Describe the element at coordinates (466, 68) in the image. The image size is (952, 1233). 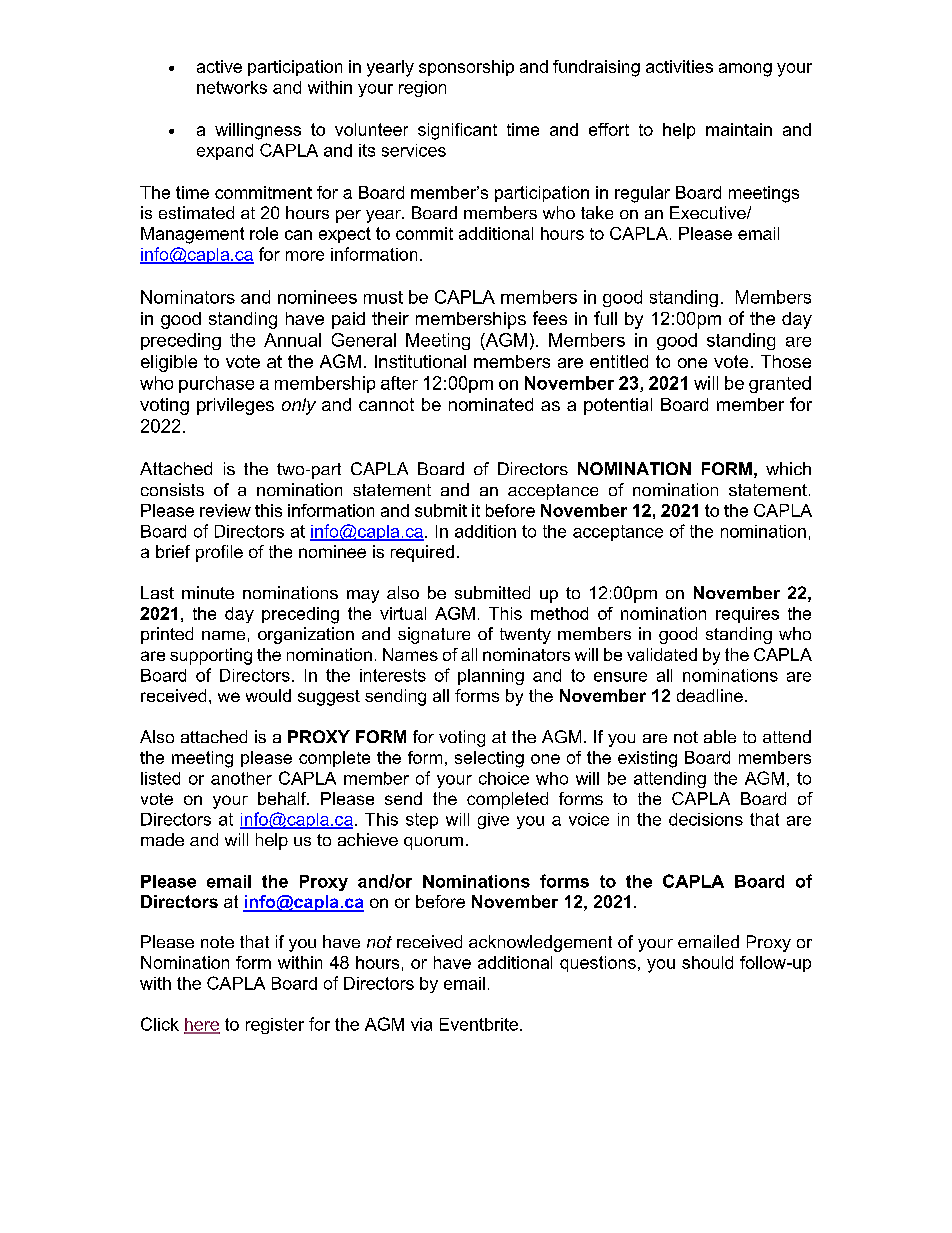
I see `sponsorship` at that location.
